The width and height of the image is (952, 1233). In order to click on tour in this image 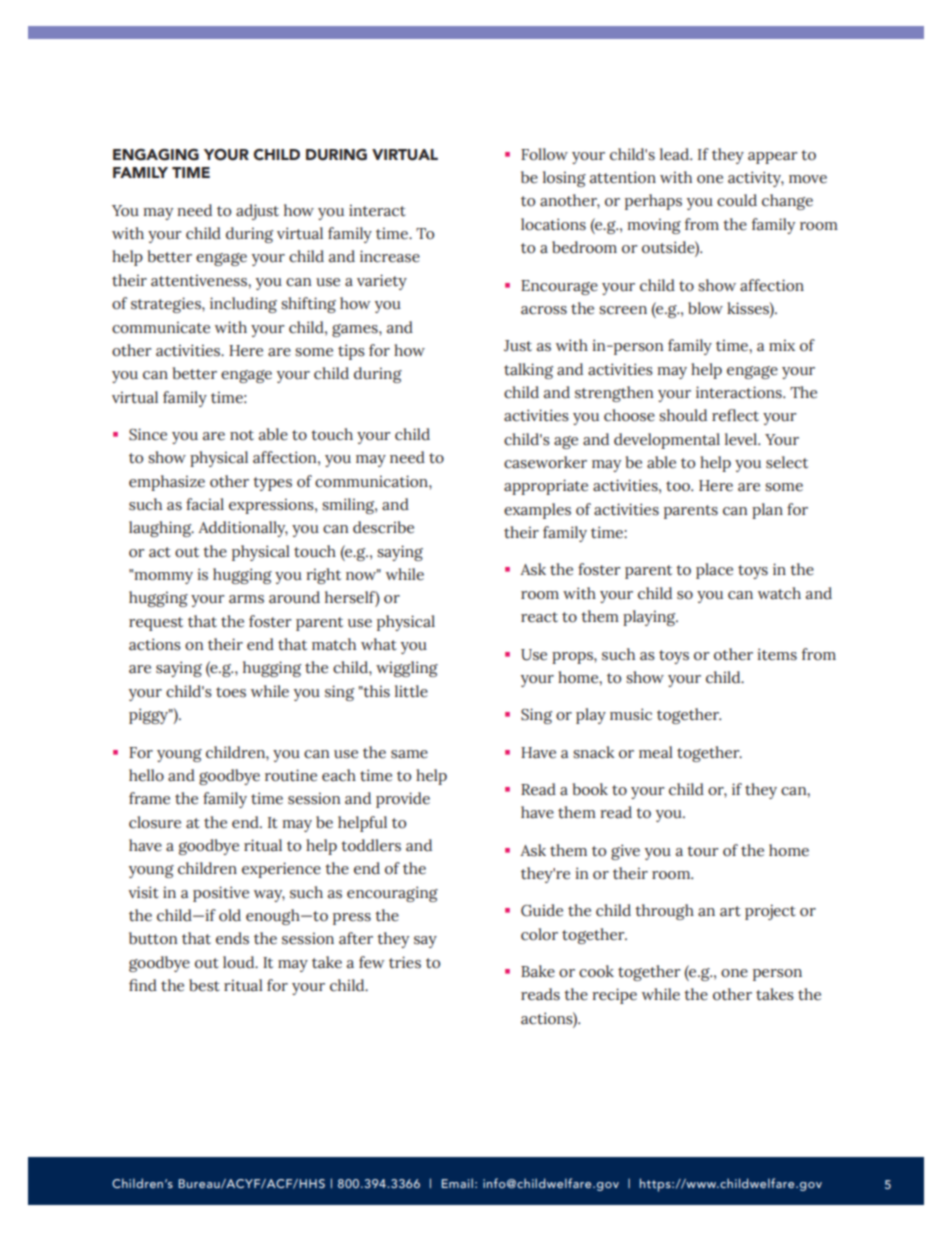, I will do `click(703, 851)`.
